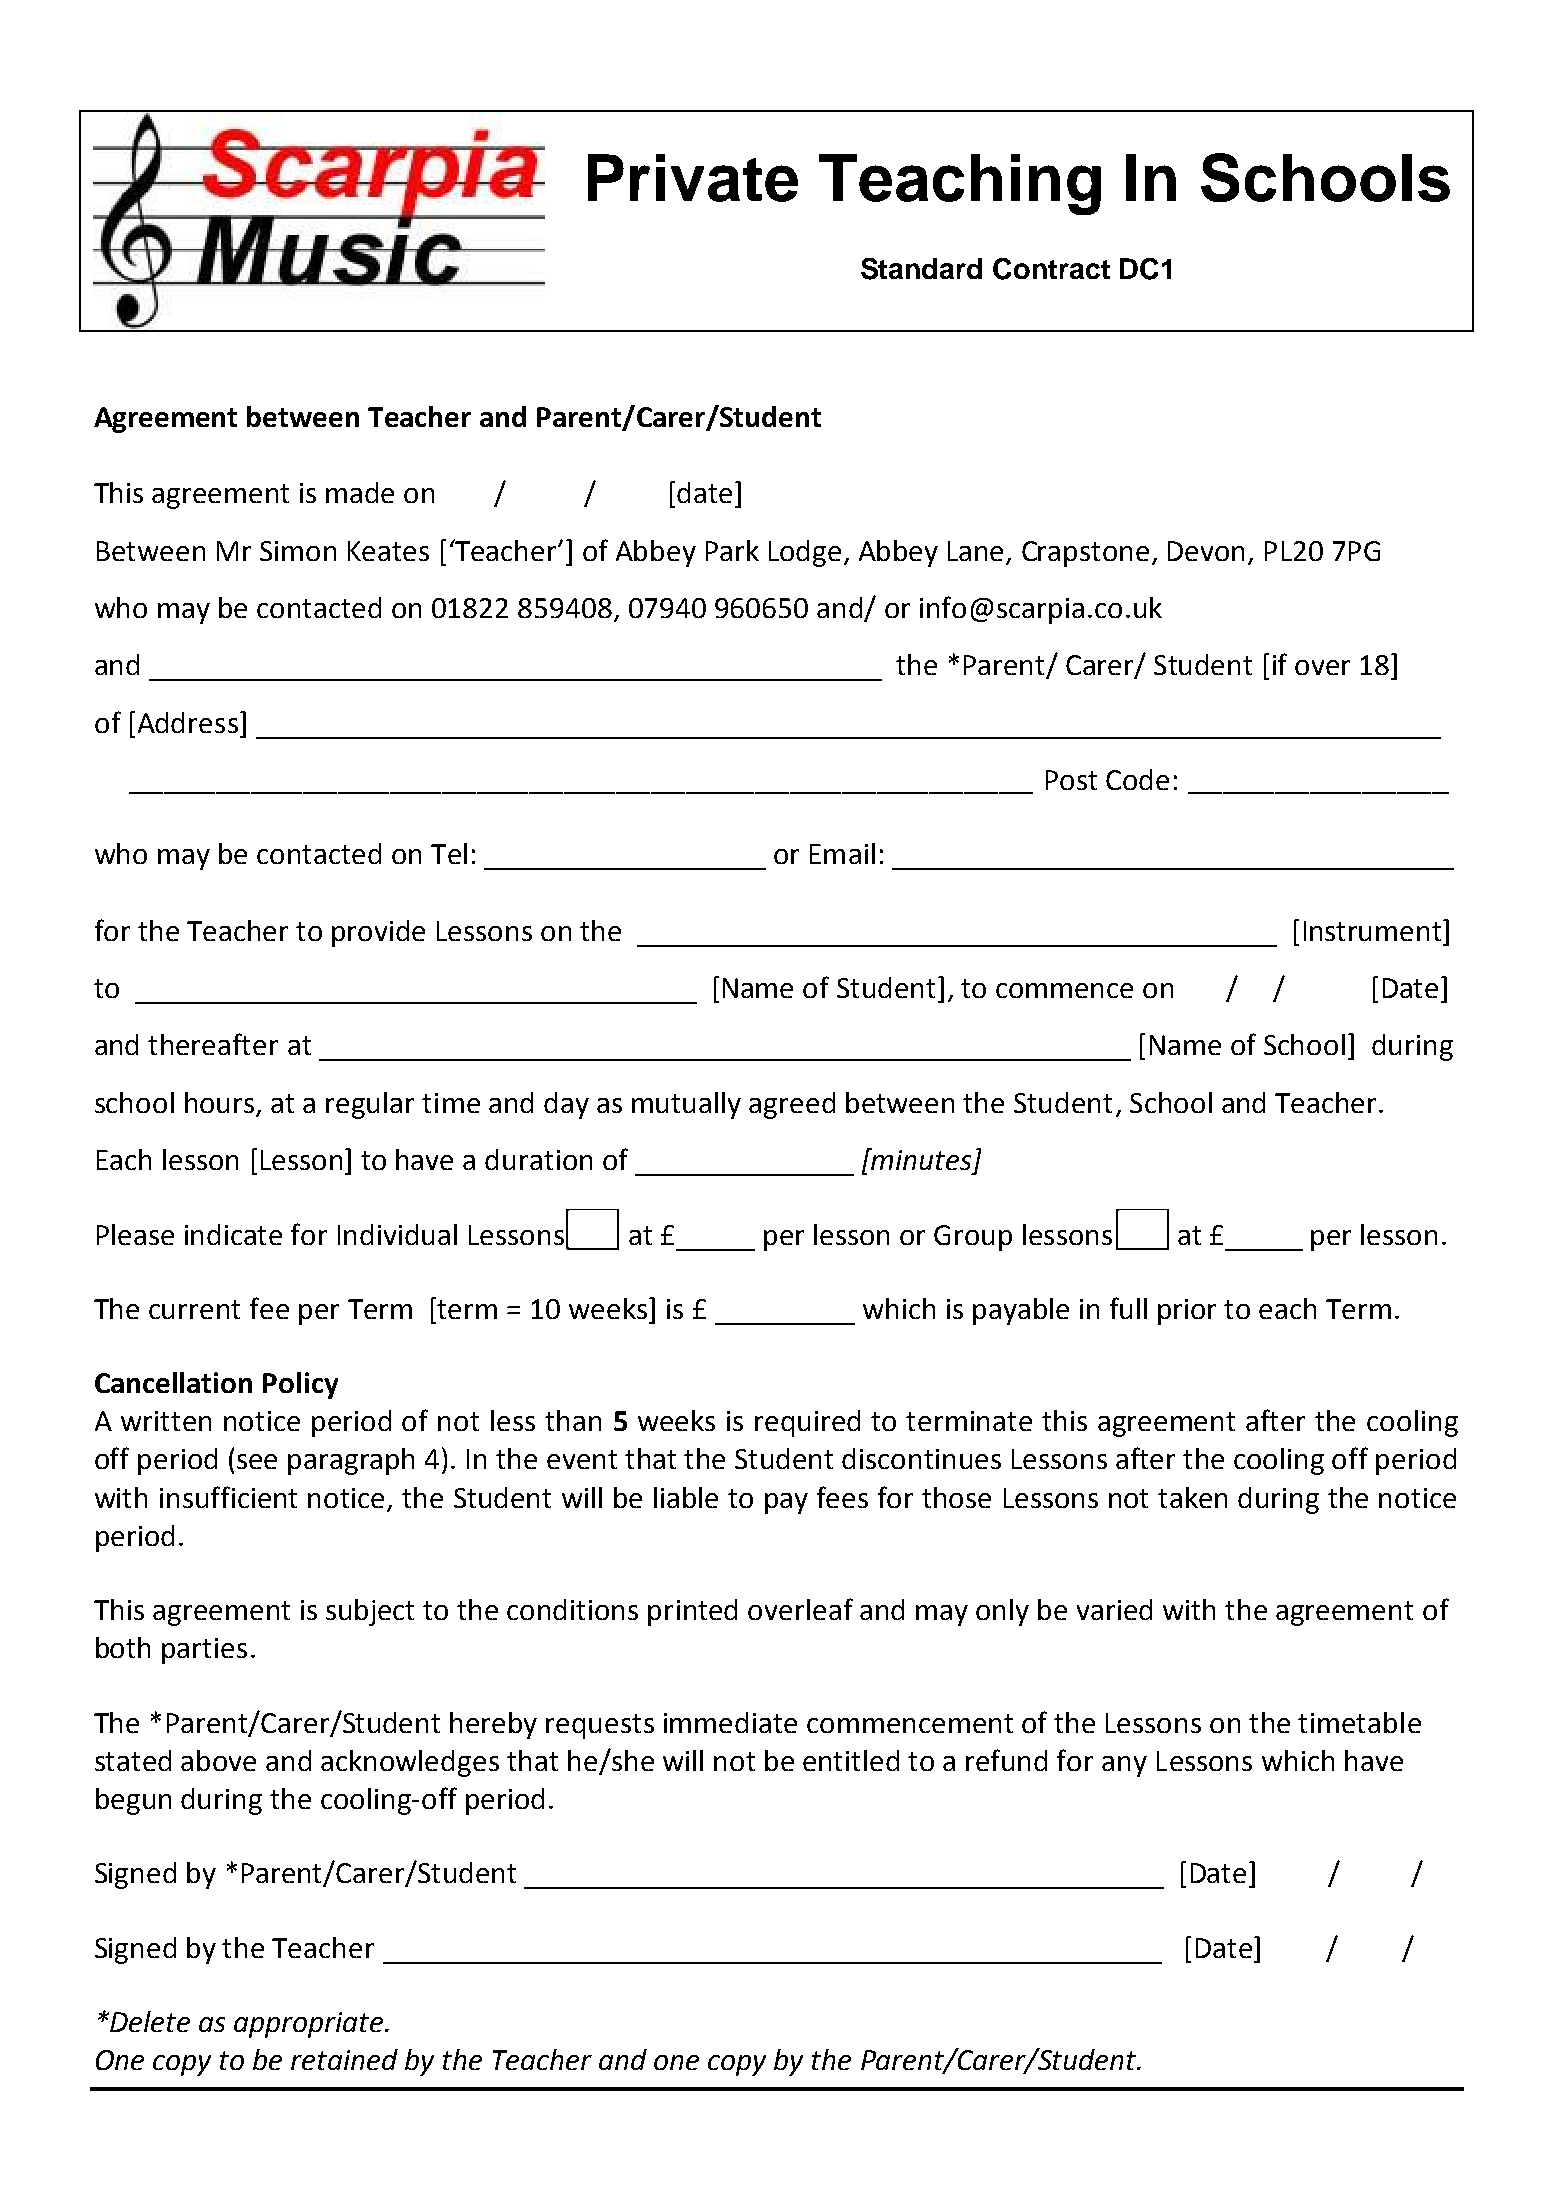  What do you see at coordinates (310, 2025) in the document?
I see `appropriate` at bounding box center [310, 2025].
